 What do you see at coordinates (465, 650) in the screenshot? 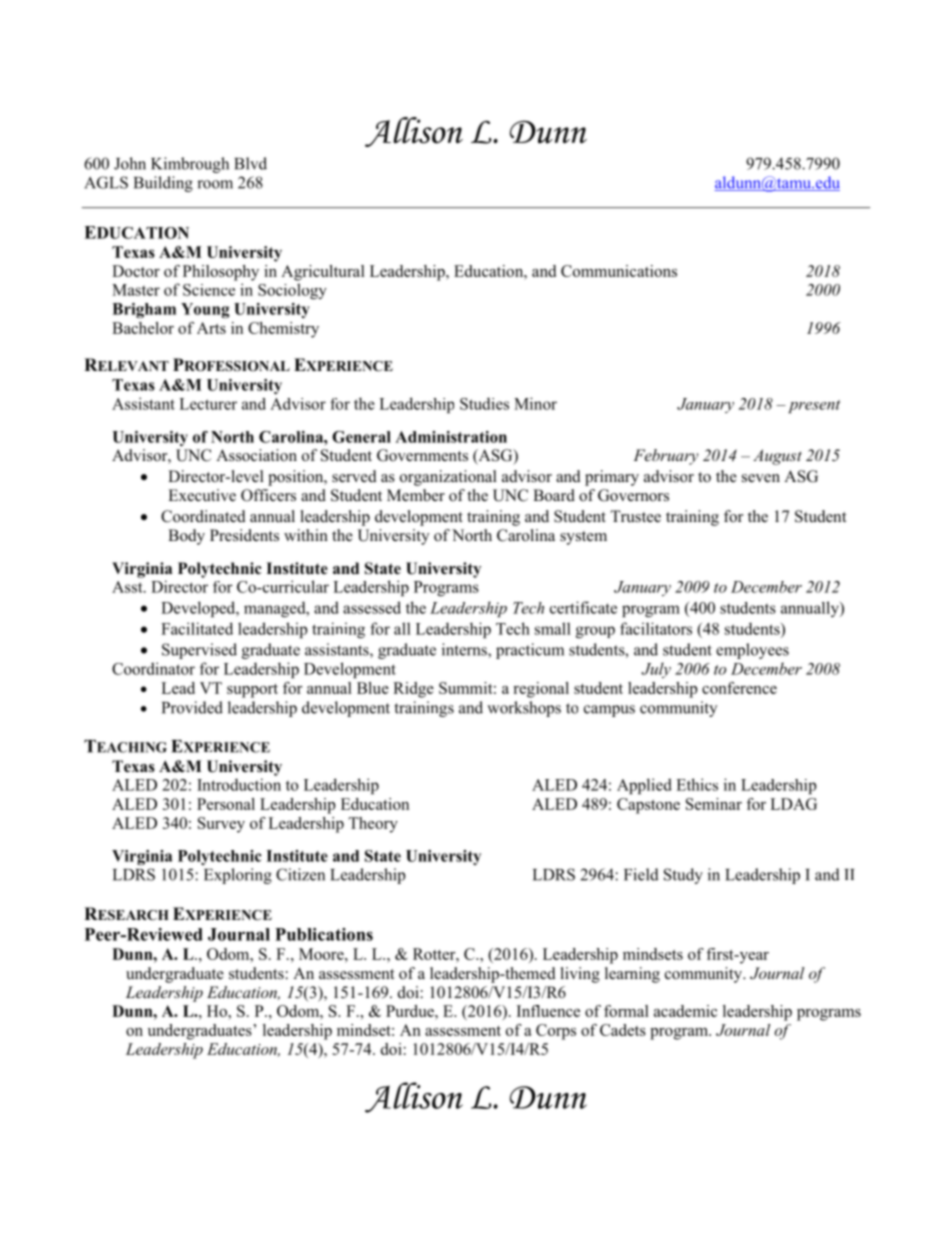
I see `interns` at bounding box center [465, 650].
